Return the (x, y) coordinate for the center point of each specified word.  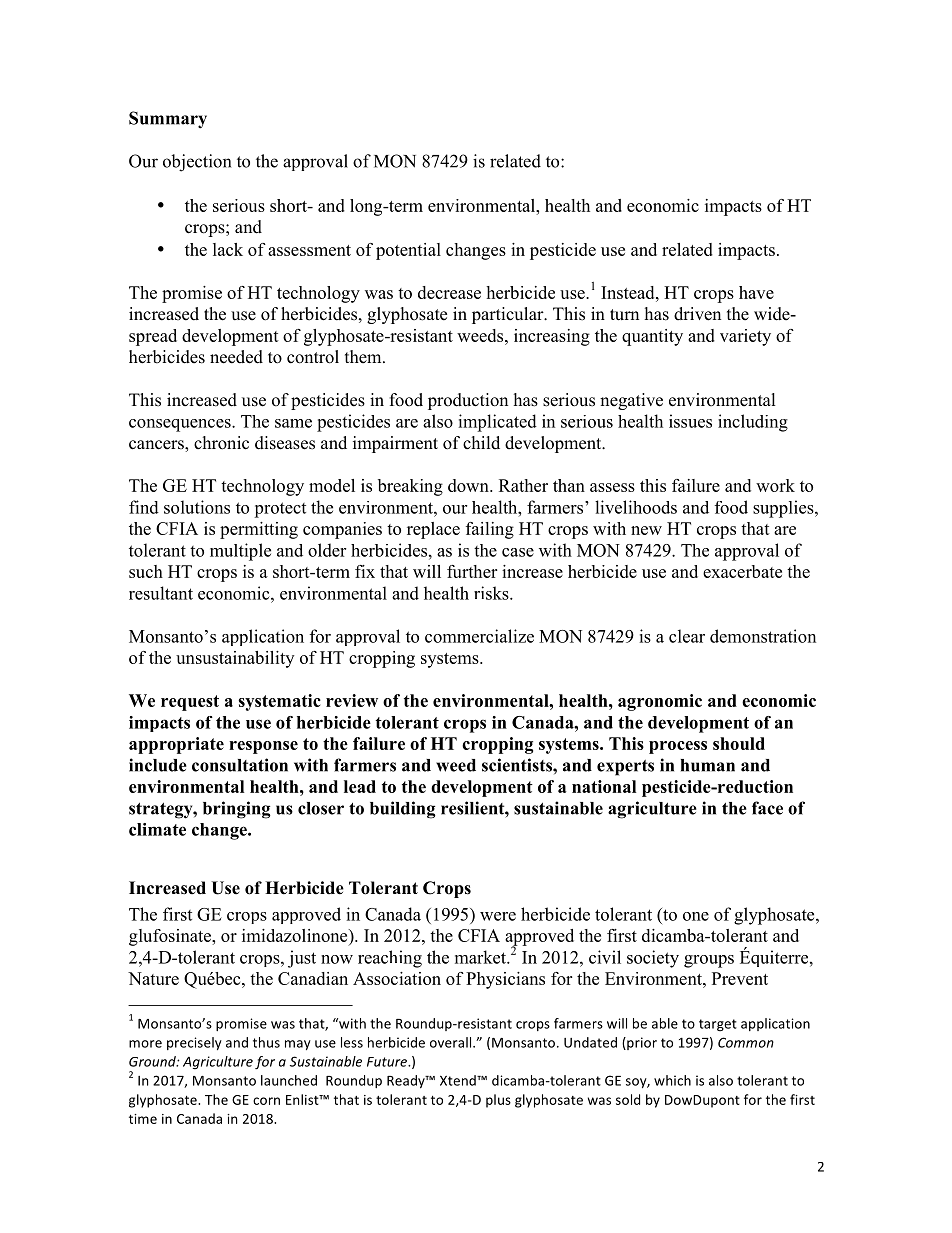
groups (709, 961)
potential (408, 251)
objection (197, 163)
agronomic (660, 702)
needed (236, 357)
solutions (197, 507)
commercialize (479, 636)
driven (697, 314)
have (756, 292)
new (646, 530)
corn (266, 1101)
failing (490, 530)
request (190, 703)
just (302, 959)
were (498, 916)
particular (509, 315)
